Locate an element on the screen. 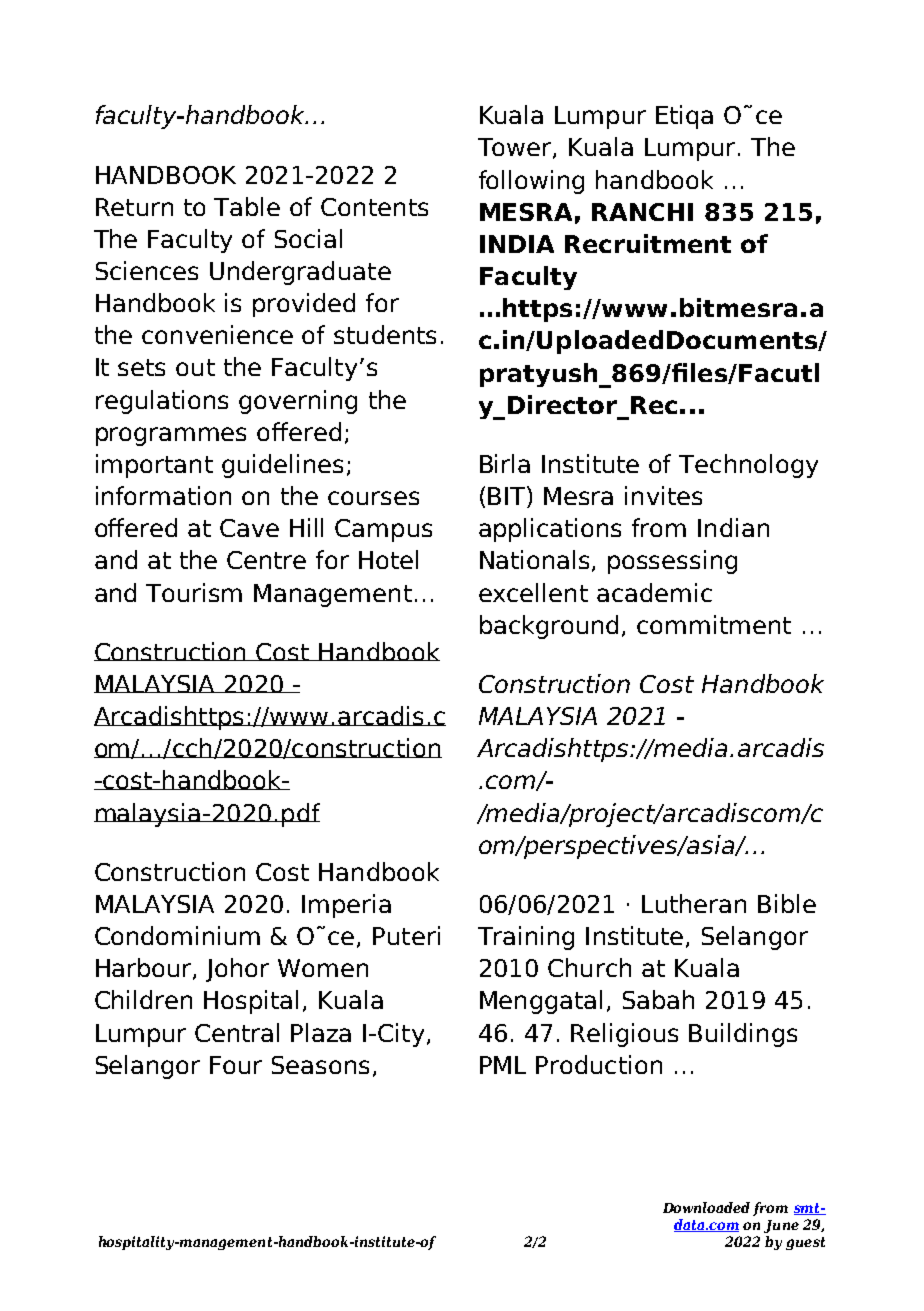 The image size is (924, 1311). Table is located at coordinates (247, 206).
